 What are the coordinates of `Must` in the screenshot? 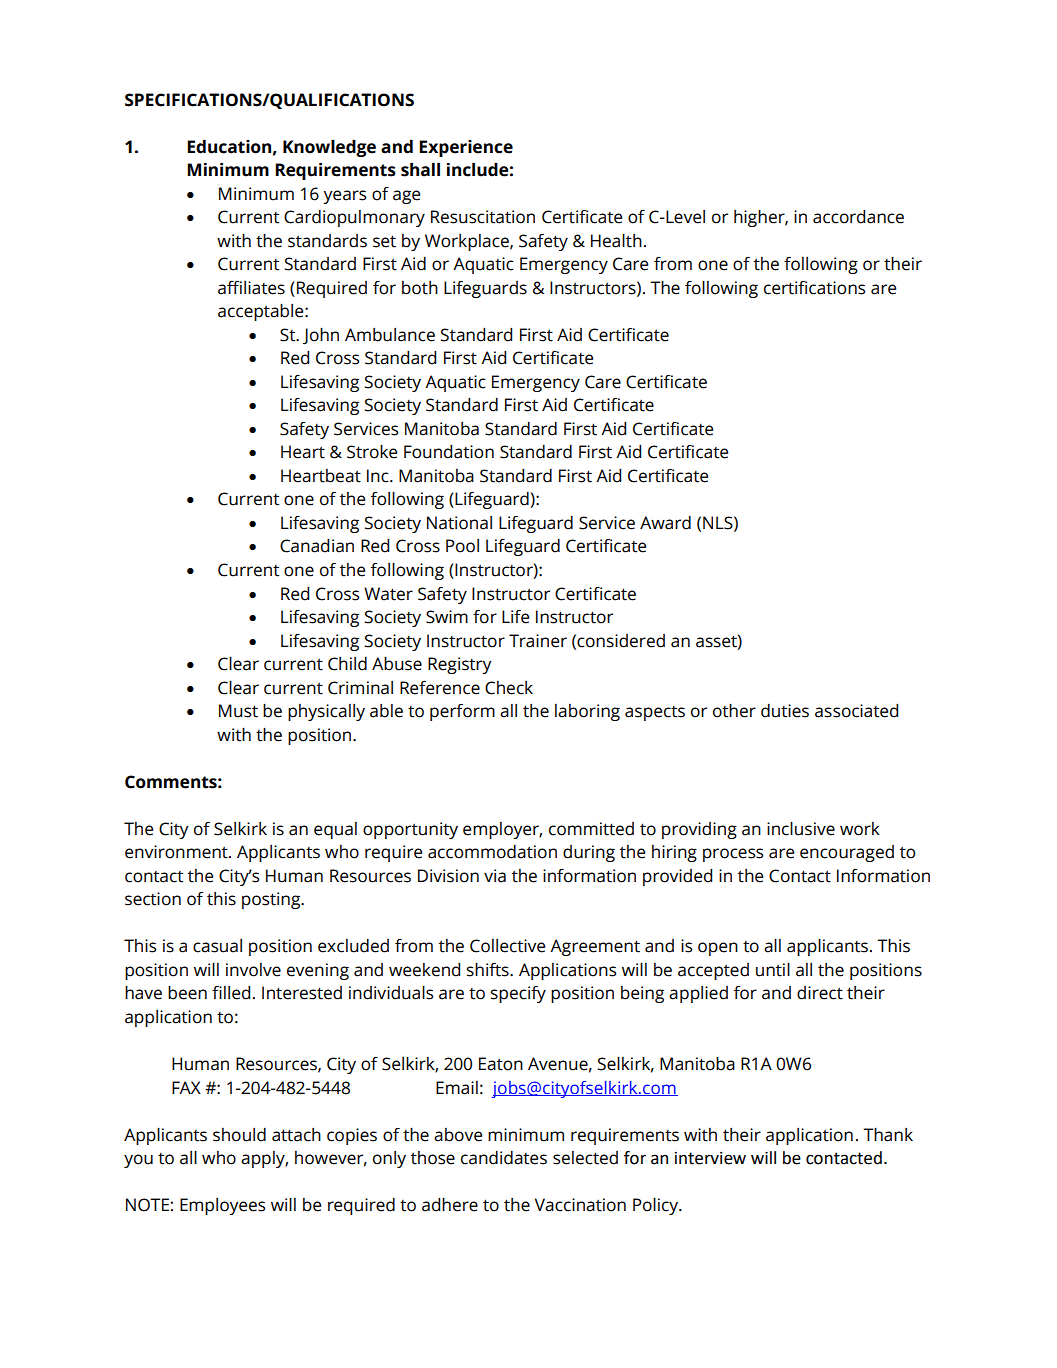 It's located at (238, 711).
